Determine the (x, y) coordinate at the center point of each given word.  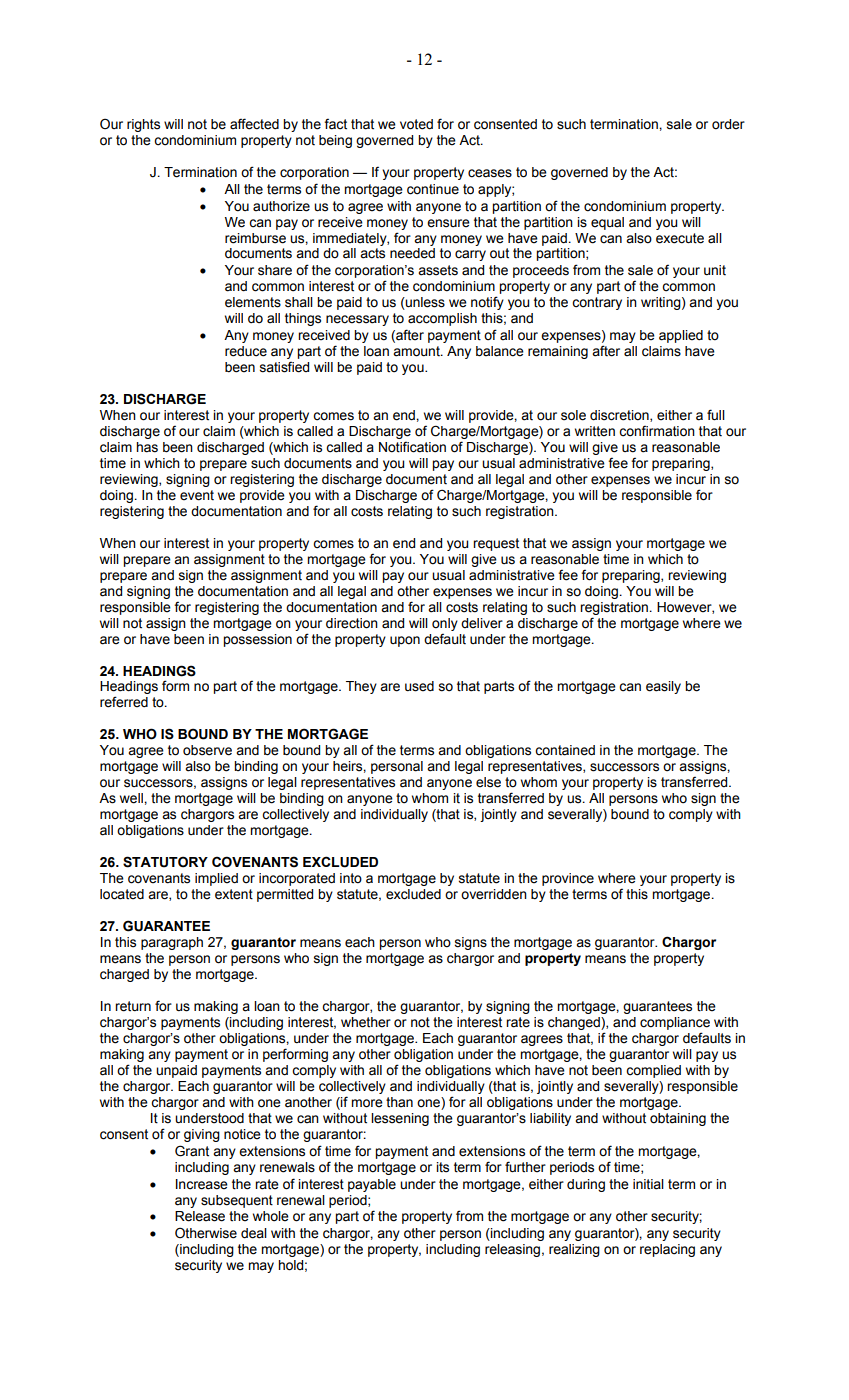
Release (200, 1216)
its (442, 1167)
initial (648, 1184)
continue (433, 189)
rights (143, 125)
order (728, 124)
